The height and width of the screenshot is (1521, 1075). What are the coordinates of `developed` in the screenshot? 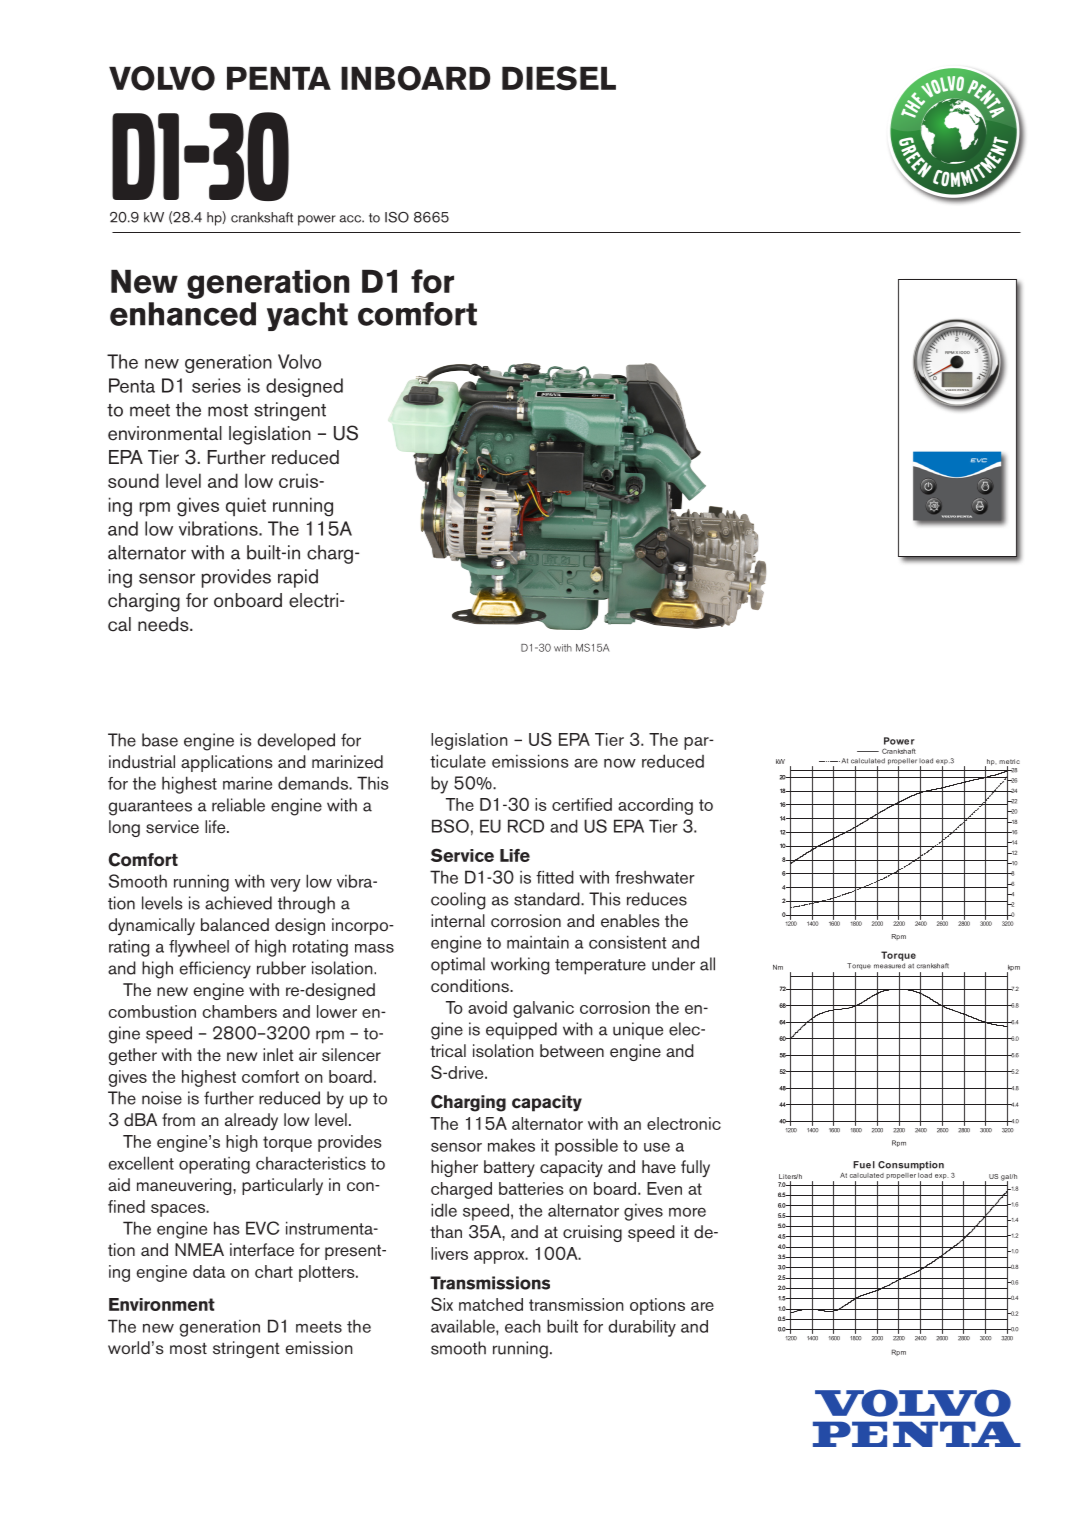 It's located at (296, 742).
